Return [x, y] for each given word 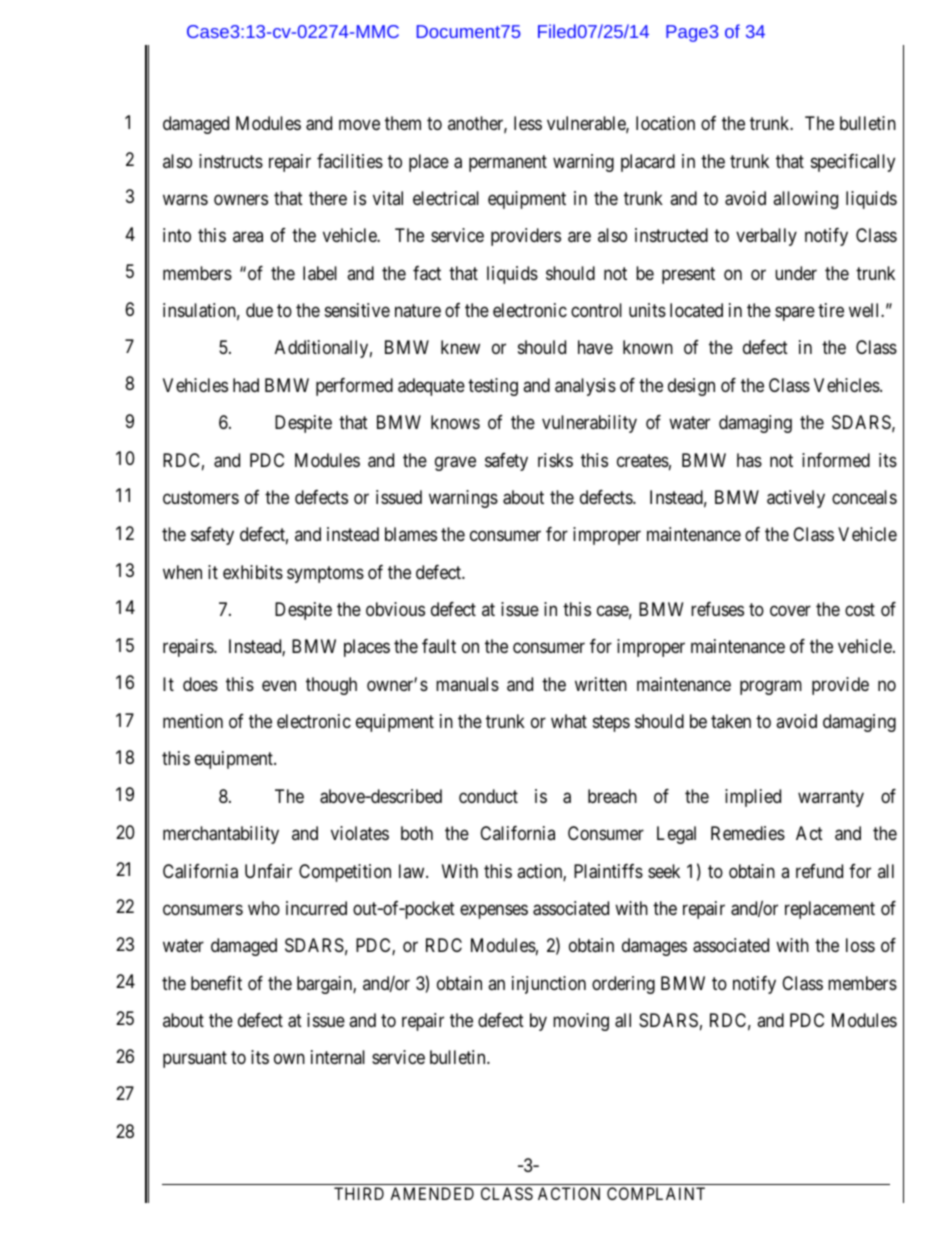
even [279, 685]
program [771, 687]
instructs [231, 161]
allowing [805, 200]
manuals [467, 684]
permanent [508, 163]
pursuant [195, 1060]
